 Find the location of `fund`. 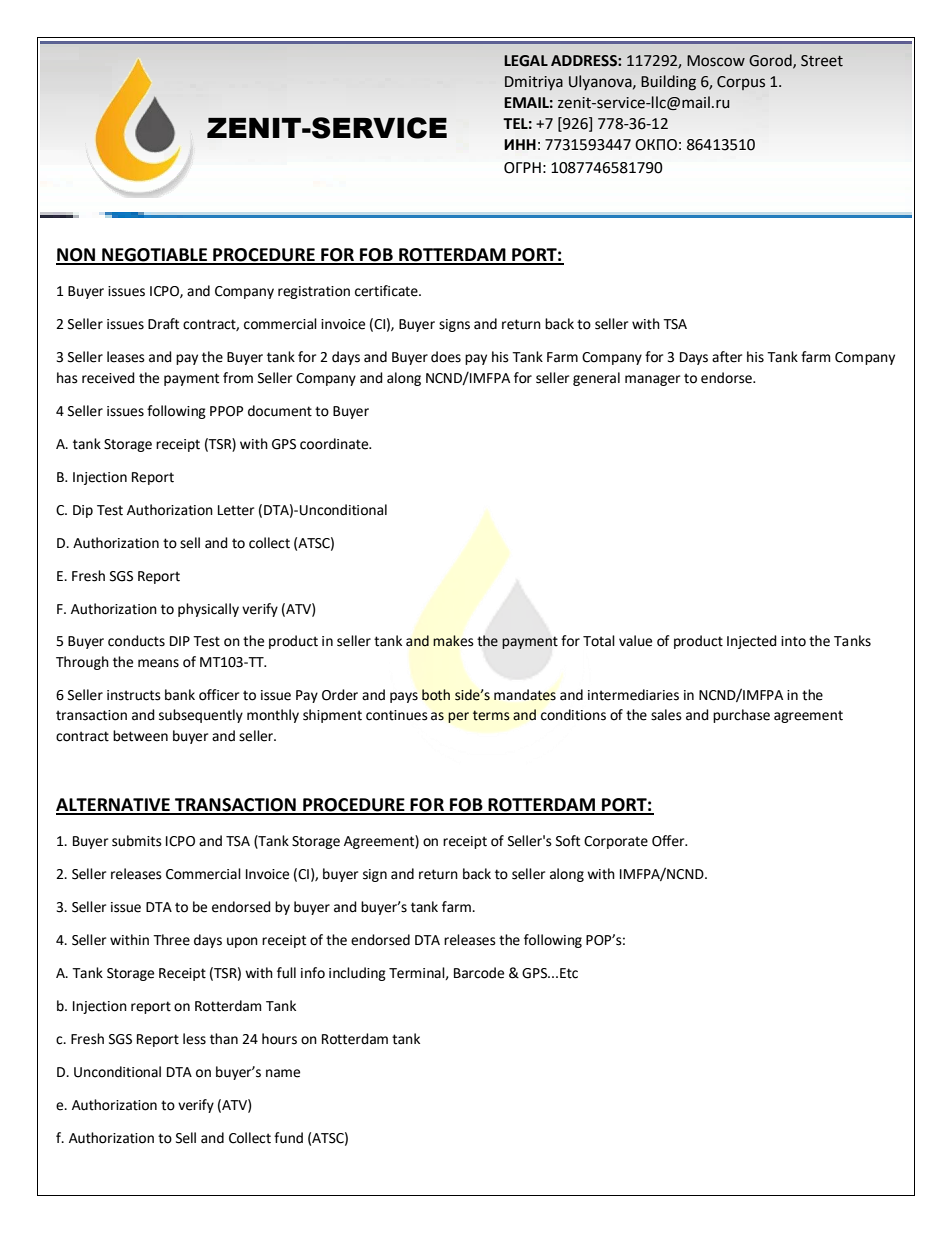

fund is located at coordinates (288, 1138).
